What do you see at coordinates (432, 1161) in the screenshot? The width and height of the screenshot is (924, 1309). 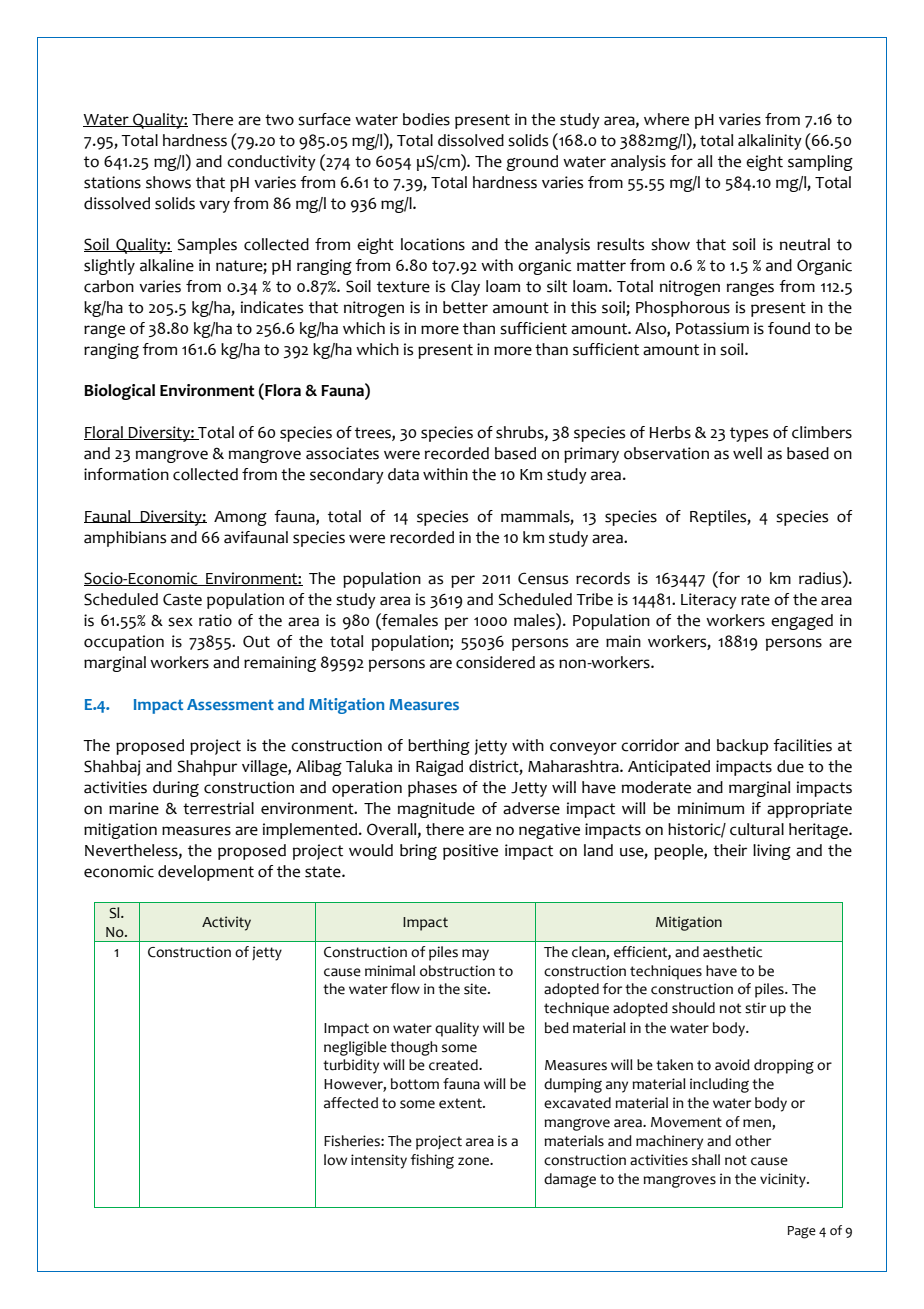 I see `fishing` at bounding box center [432, 1161].
